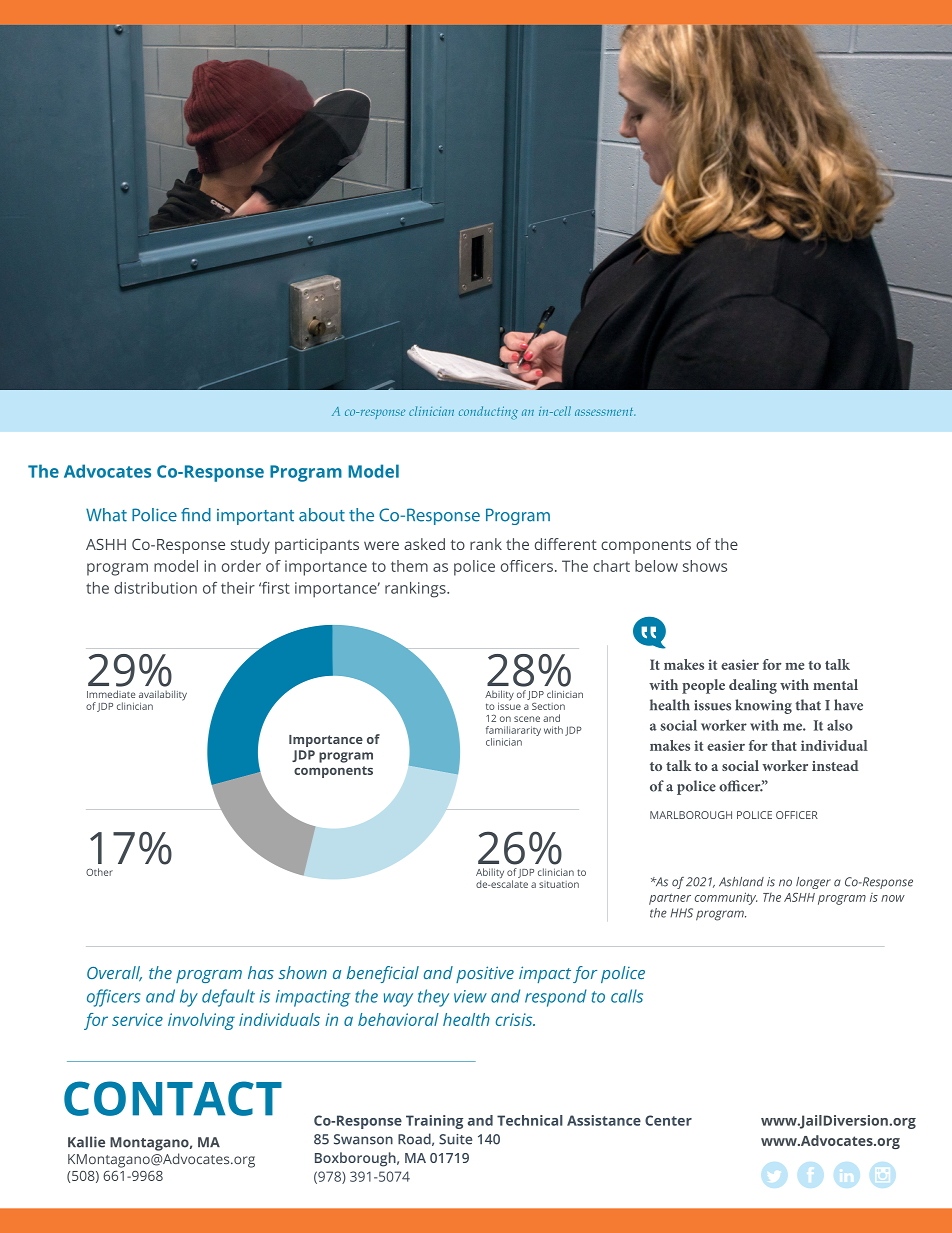 This screenshot has width=952, height=1233. What do you see at coordinates (111, 694) in the screenshot?
I see `Immediate` at bounding box center [111, 694].
